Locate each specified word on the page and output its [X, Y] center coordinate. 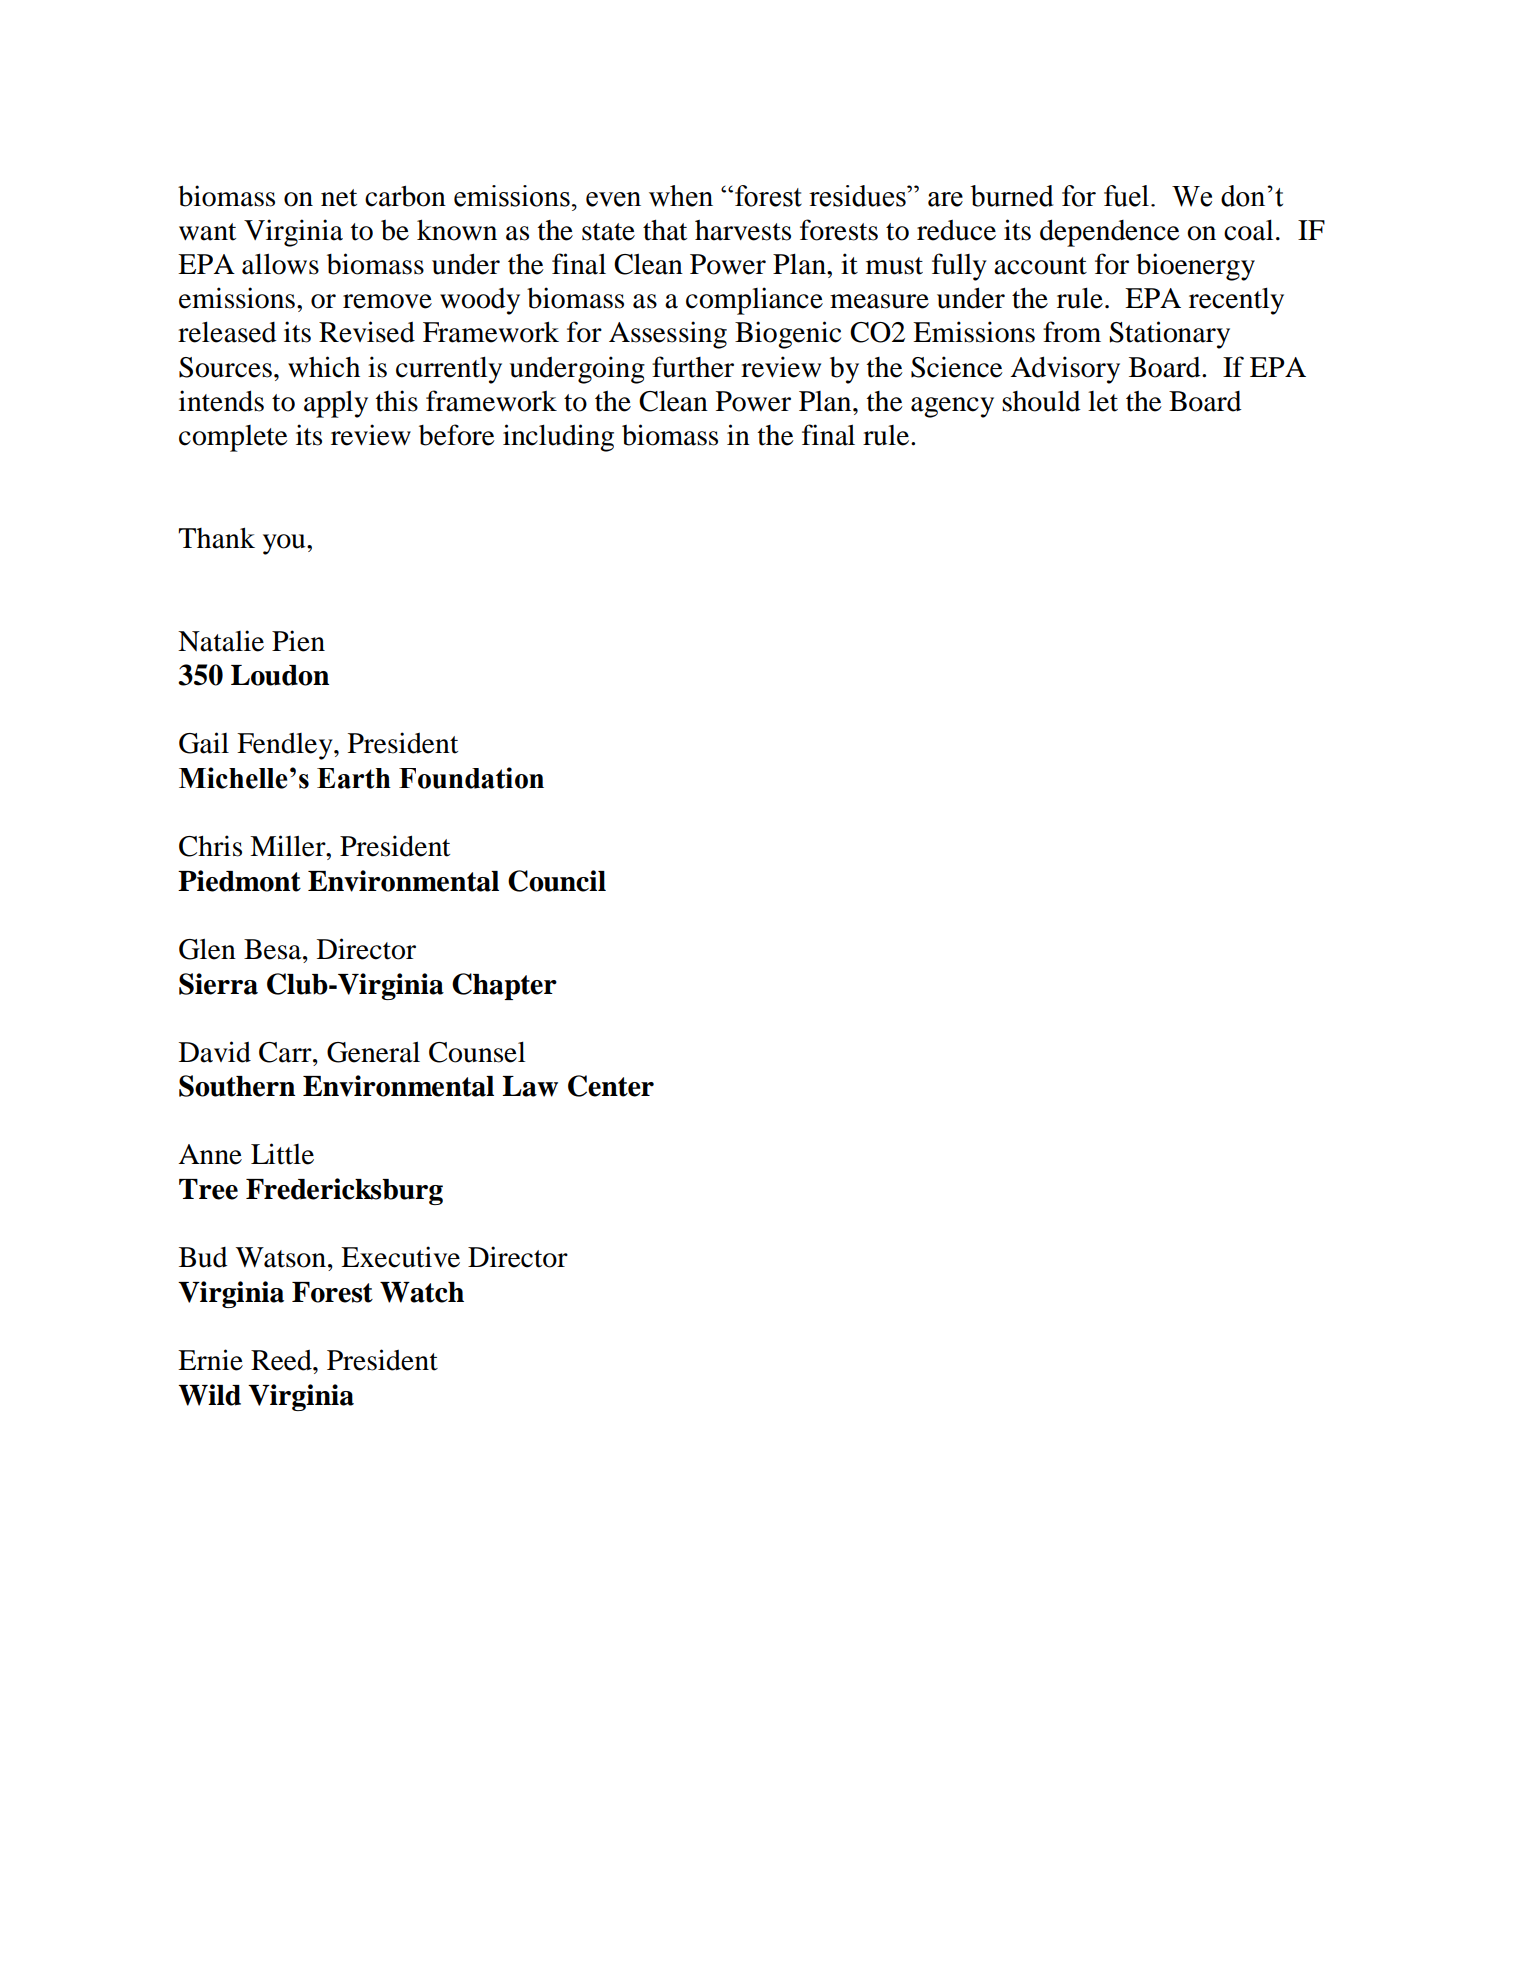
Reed [282, 1360]
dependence [1110, 233]
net [339, 198]
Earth [354, 778]
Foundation [471, 778]
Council [557, 881]
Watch [422, 1292]
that [665, 230]
